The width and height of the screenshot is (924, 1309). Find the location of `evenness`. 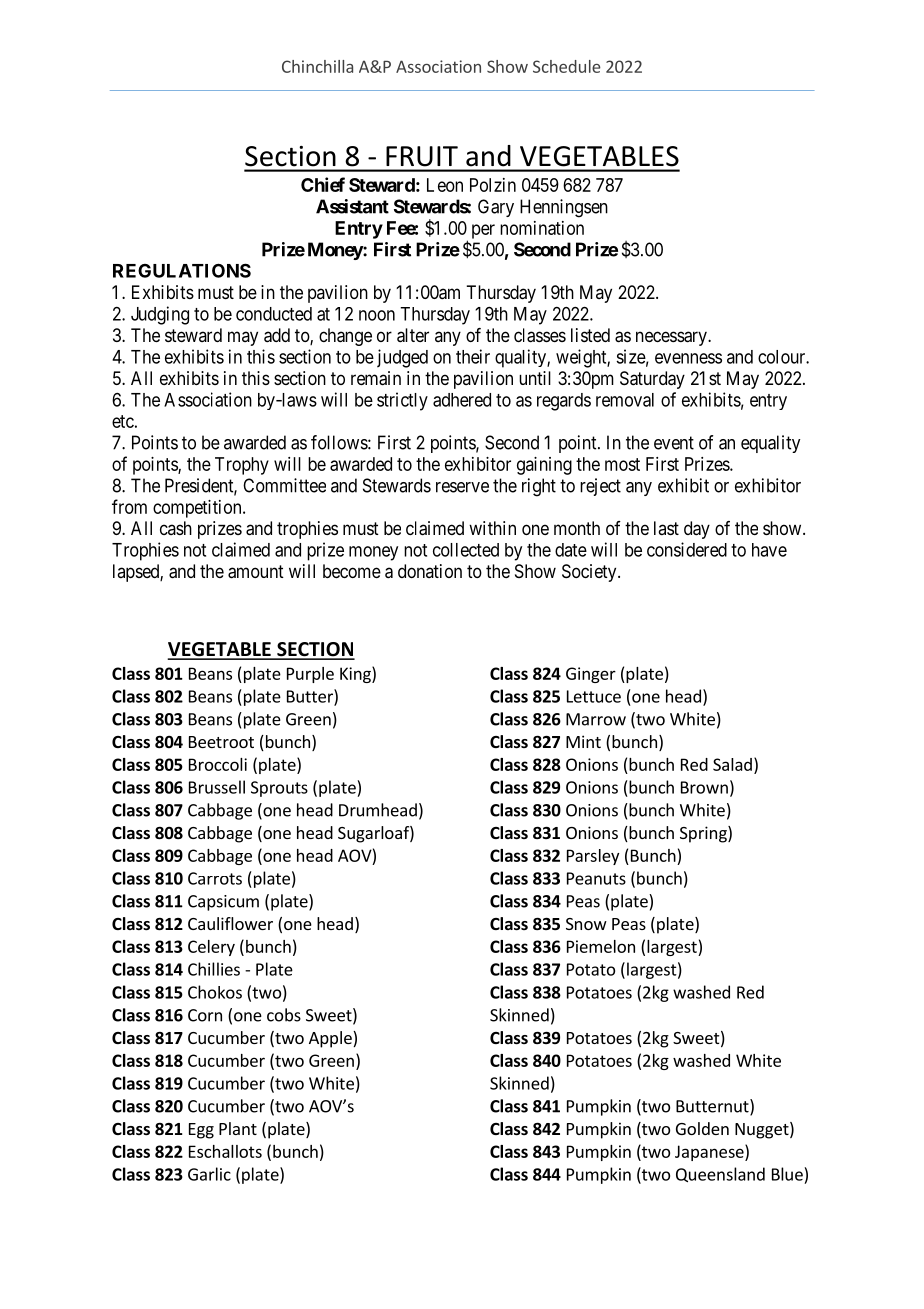

evenness is located at coordinates (688, 358).
